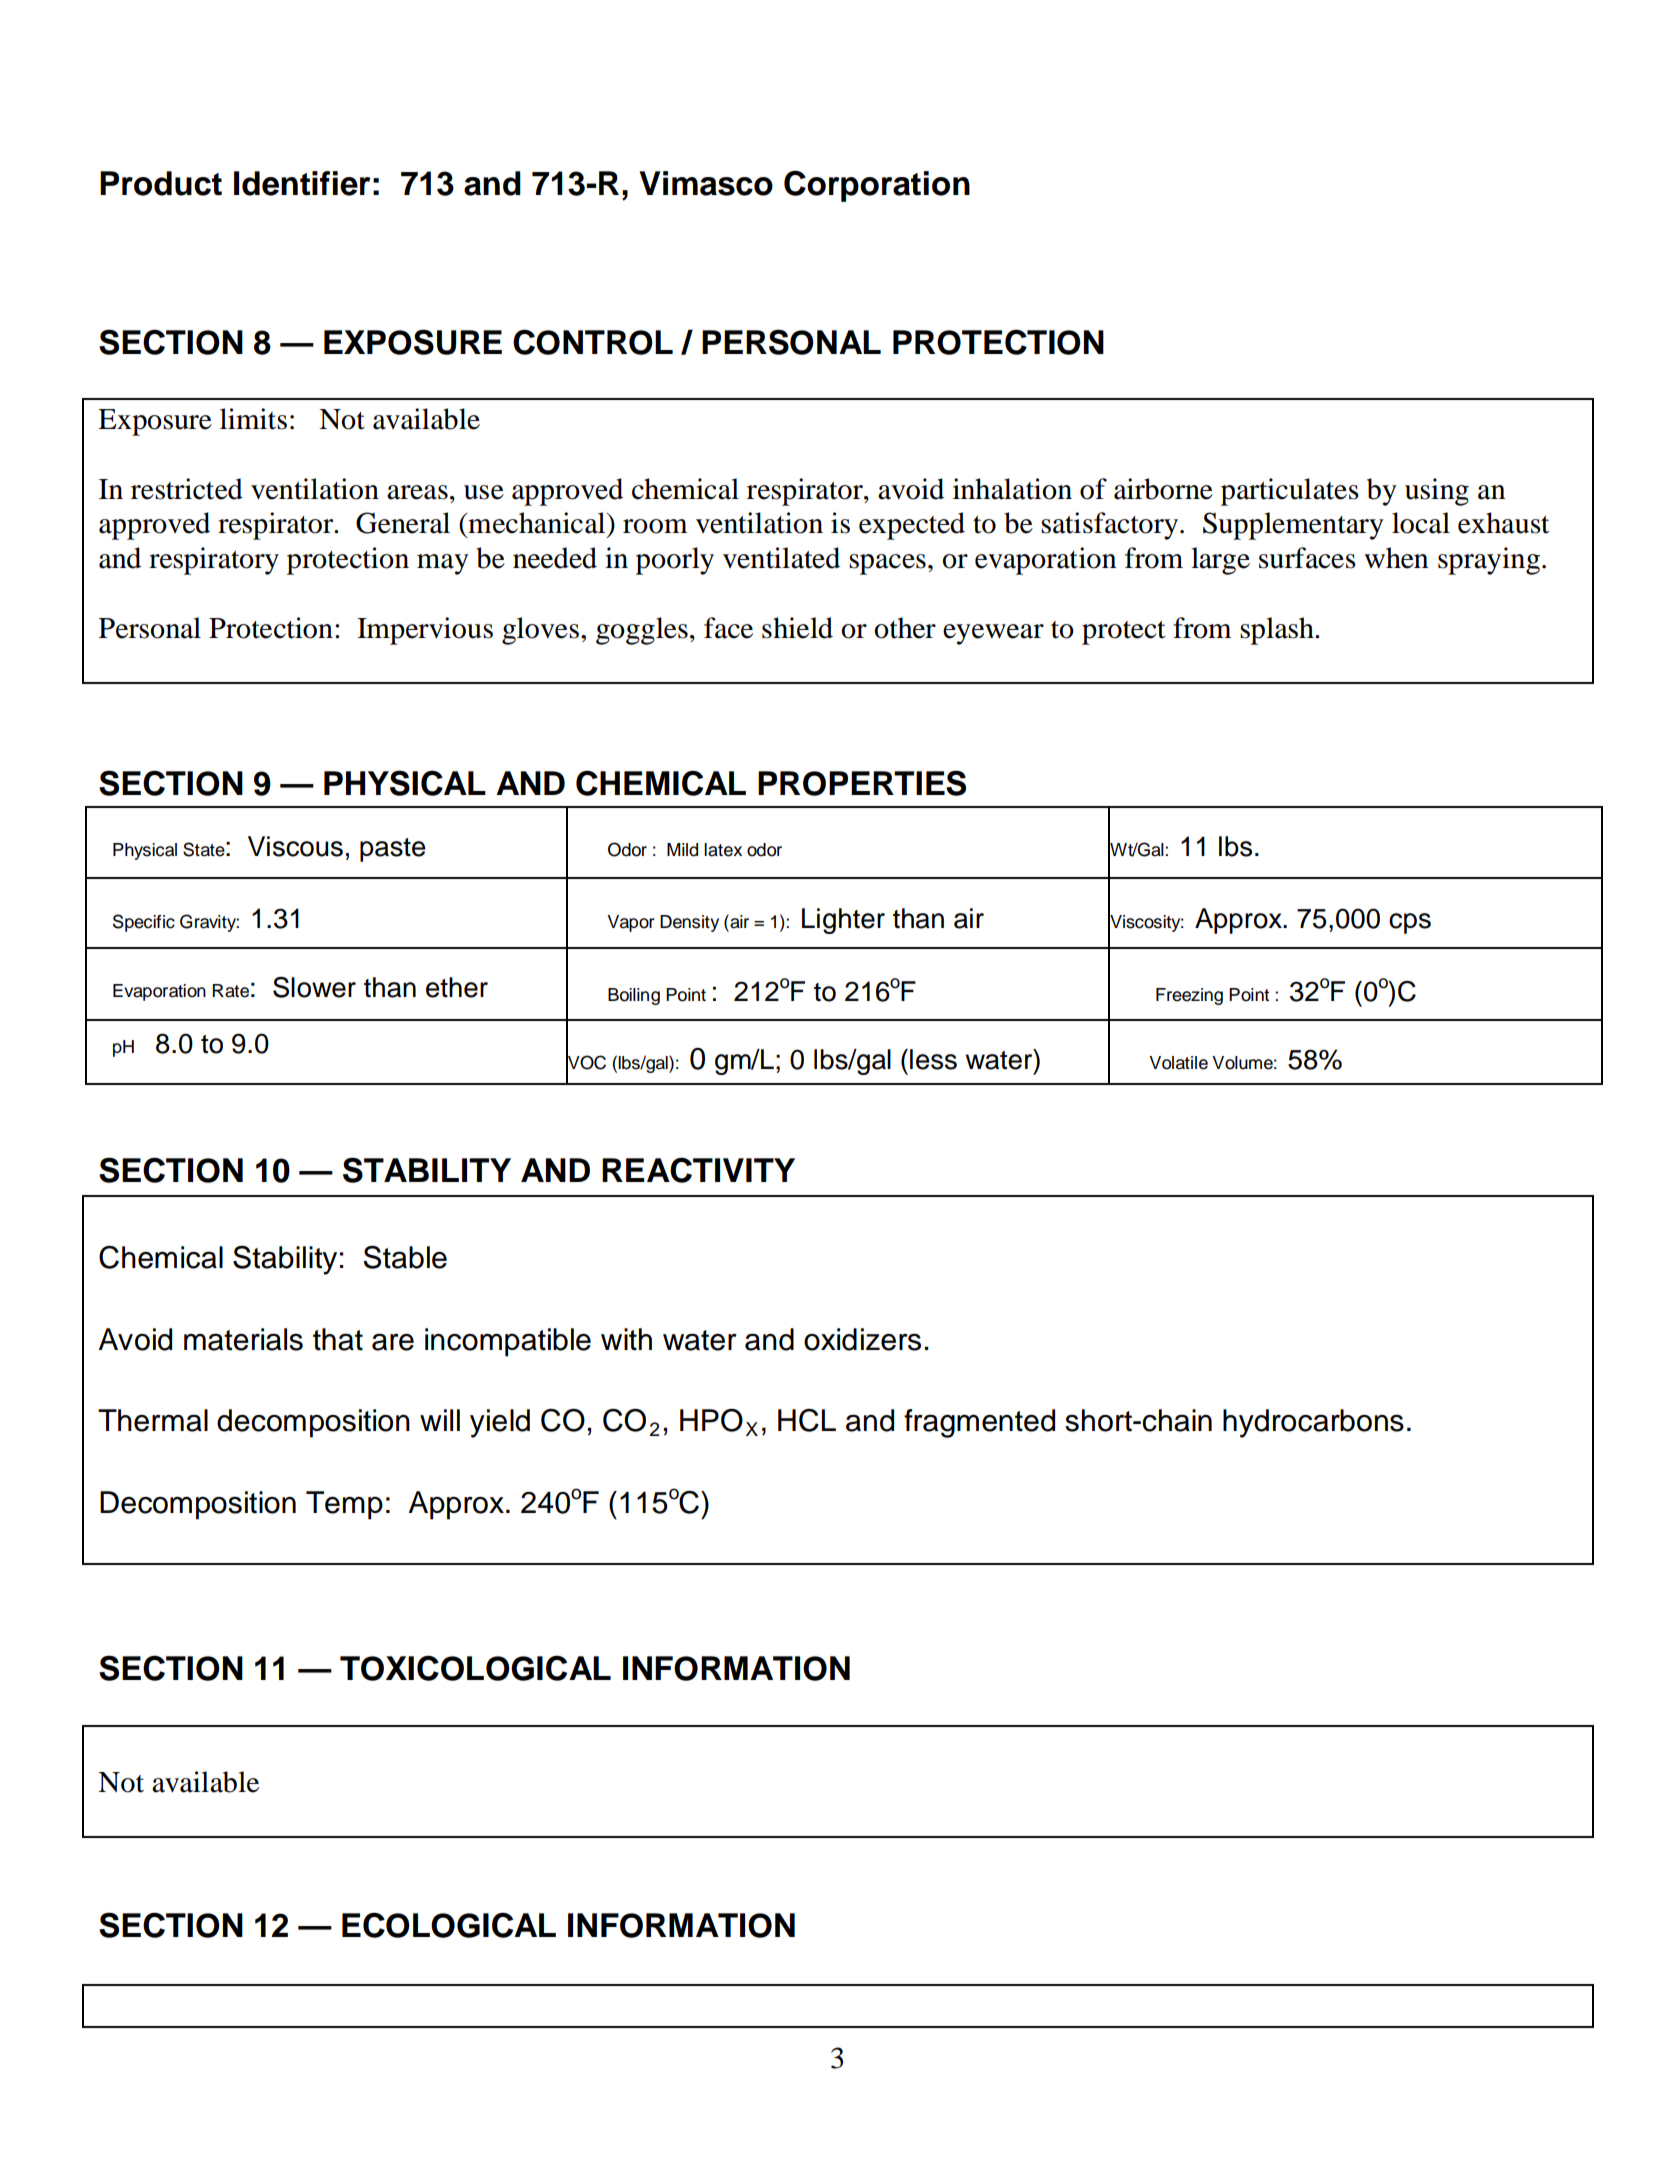 The height and width of the screenshot is (2169, 1676). I want to click on Volatile, so click(1178, 1063).
